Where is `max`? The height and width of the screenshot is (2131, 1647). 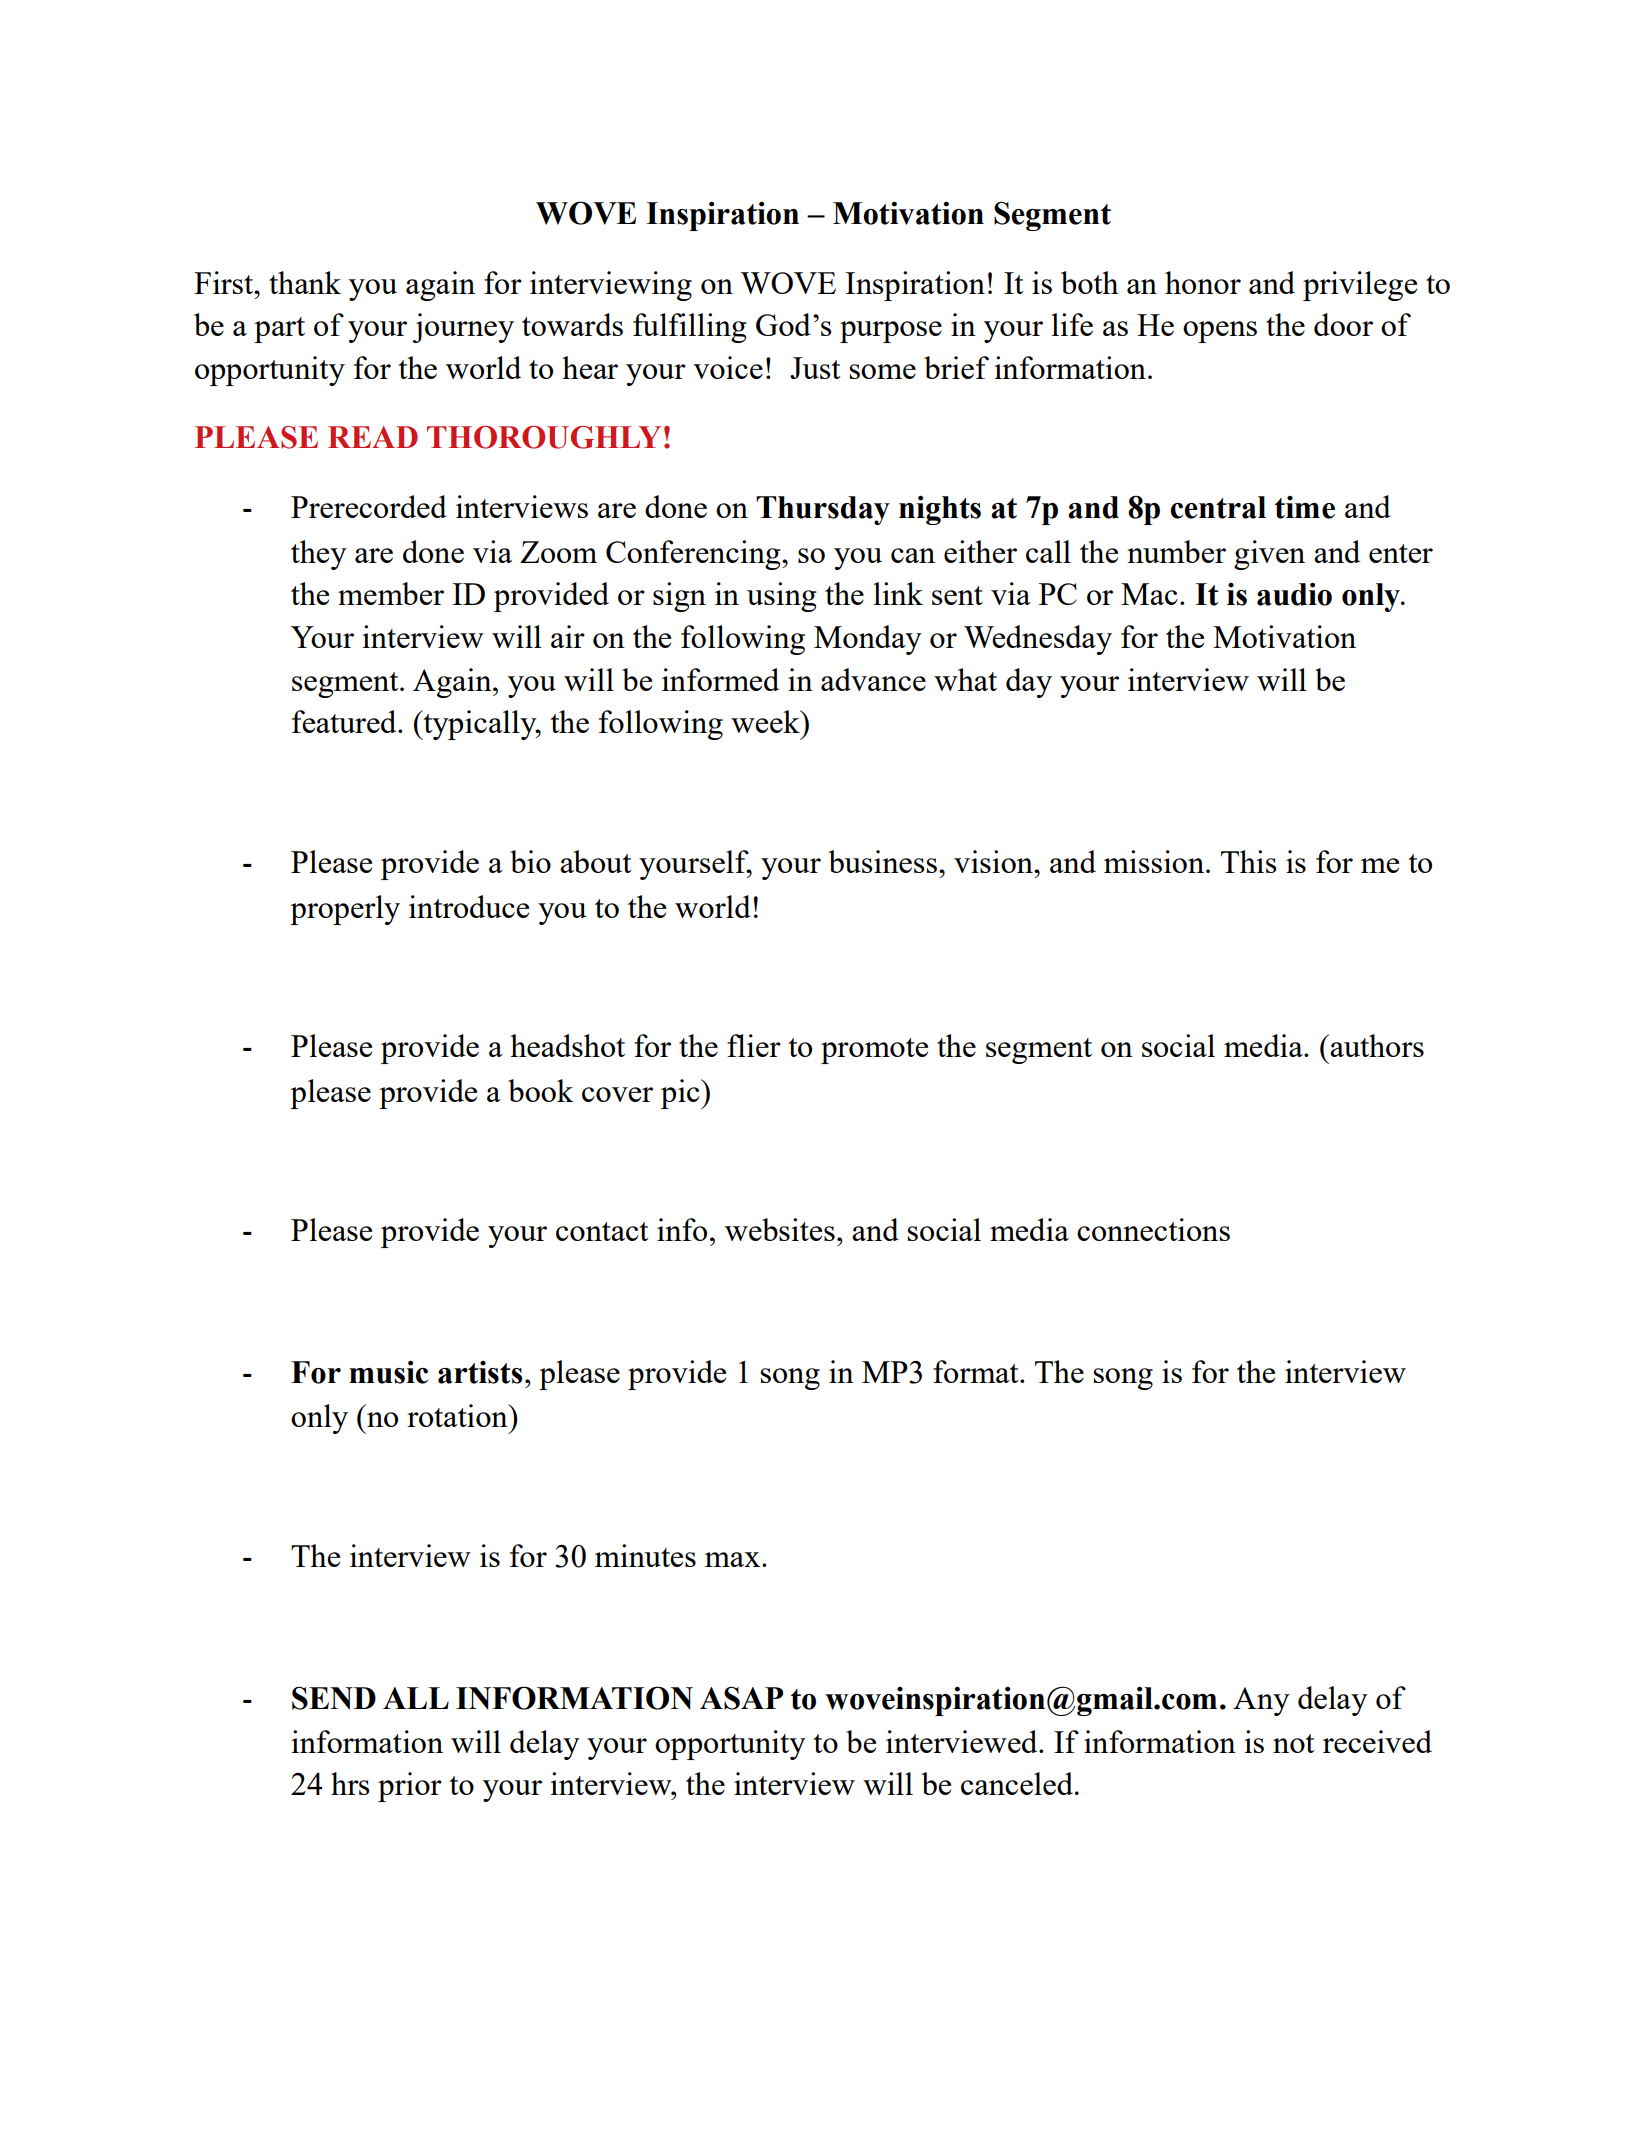
max is located at coordinates (734, 1559).
